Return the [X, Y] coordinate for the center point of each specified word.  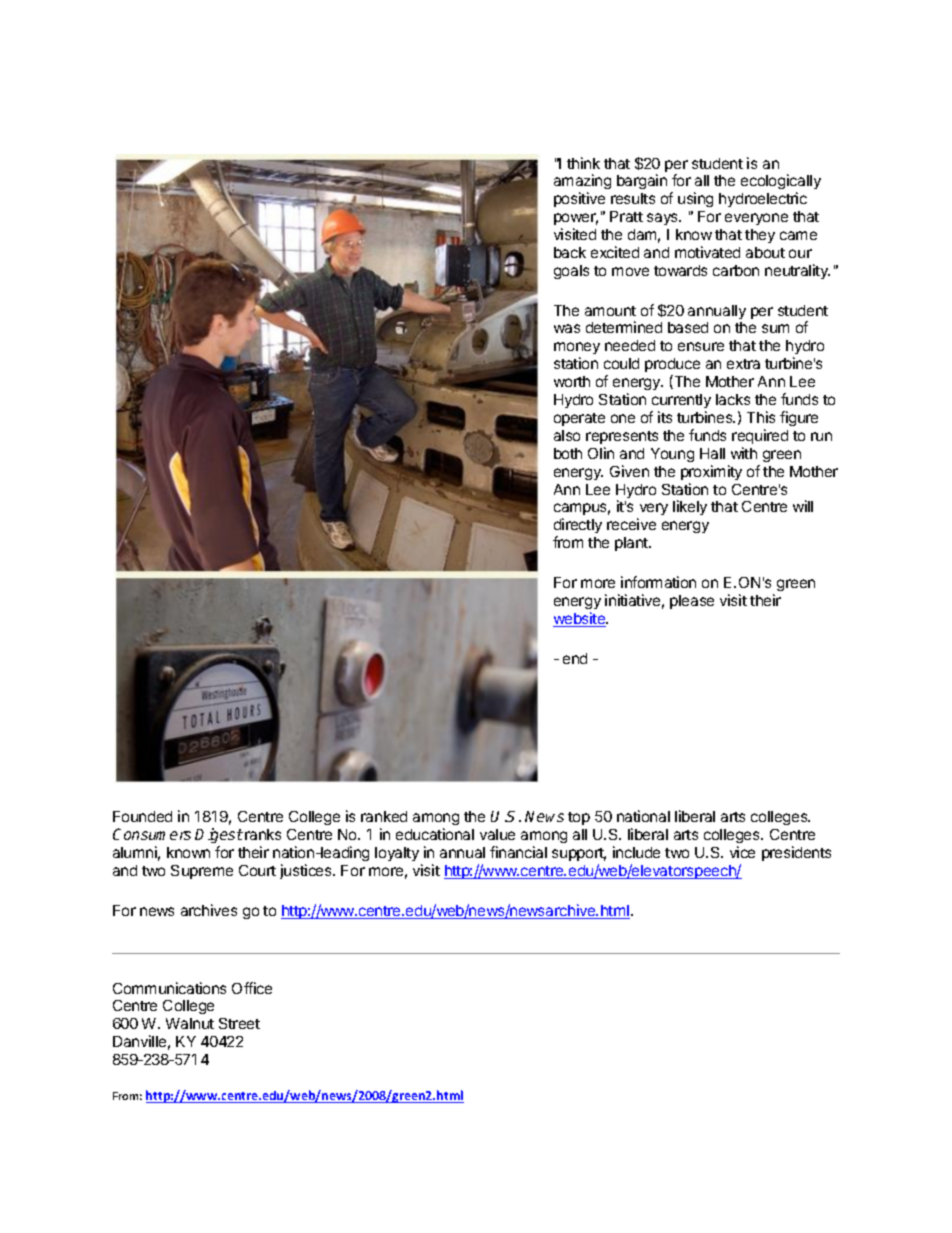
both [568, 453]
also [567, 435]
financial [518, 852]
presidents [796, 853]
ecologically [781, 183]
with [744, 453]
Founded [142, 816]
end [575, 658]
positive [579, 199]
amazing [582, 183]
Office [252, 988]
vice [742, 852]
